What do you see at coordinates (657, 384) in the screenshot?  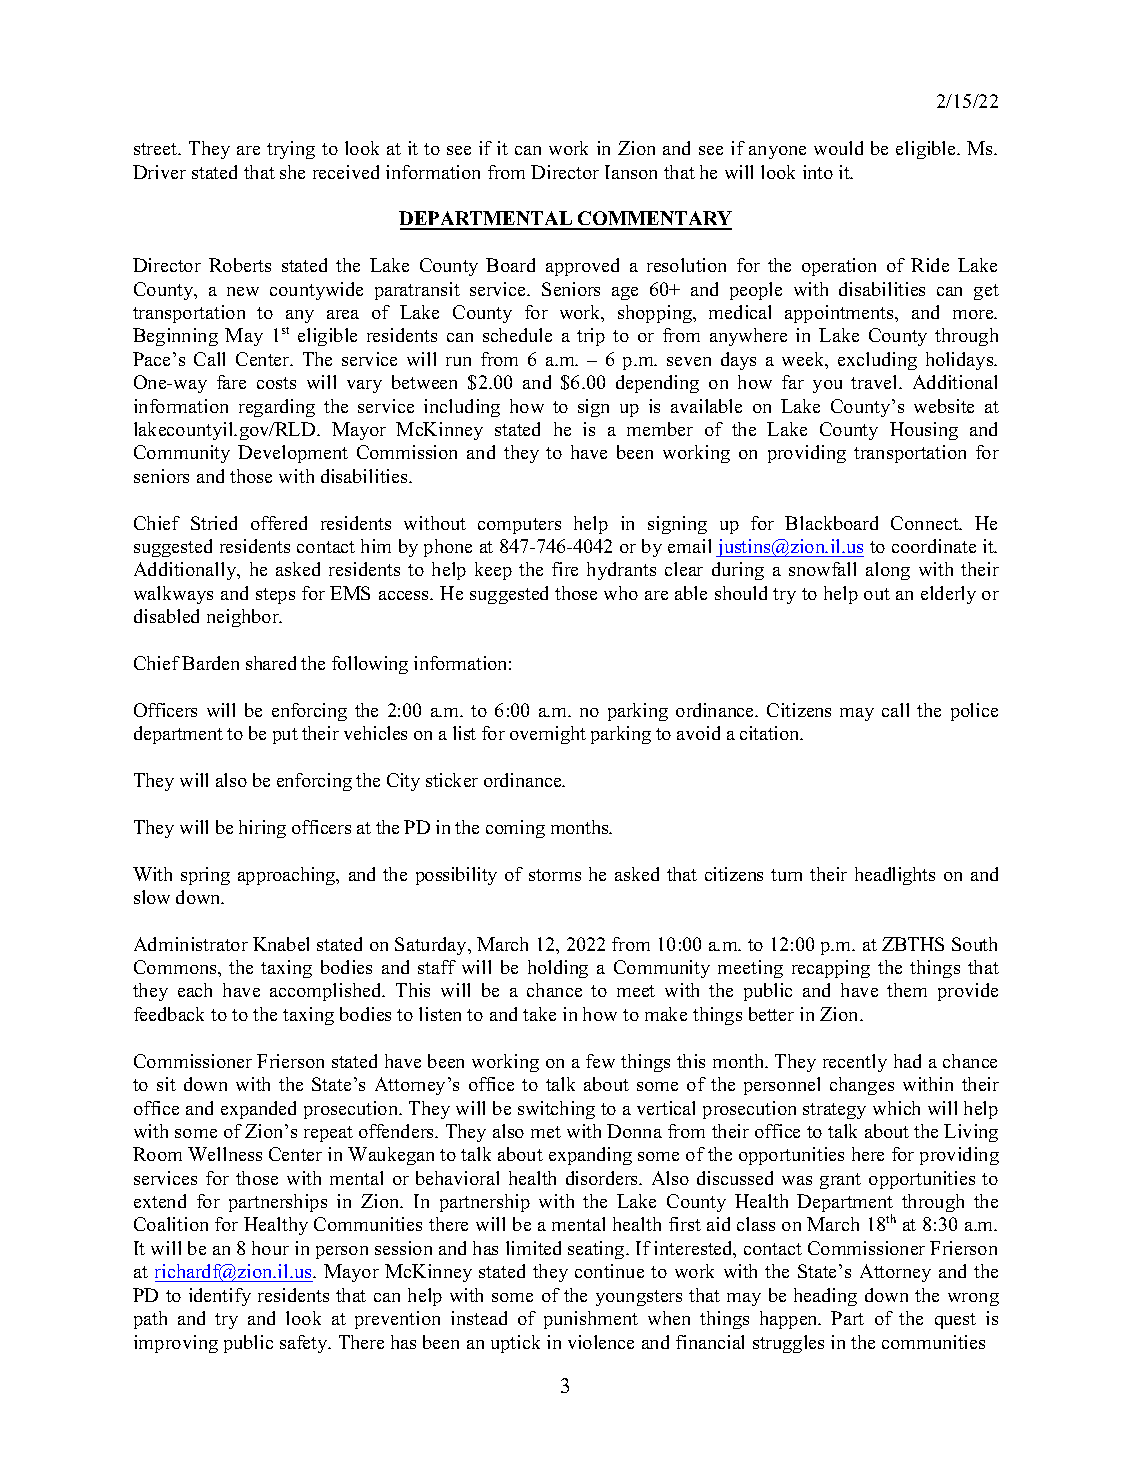 I see `depending` at bounding box center [657, 384].
